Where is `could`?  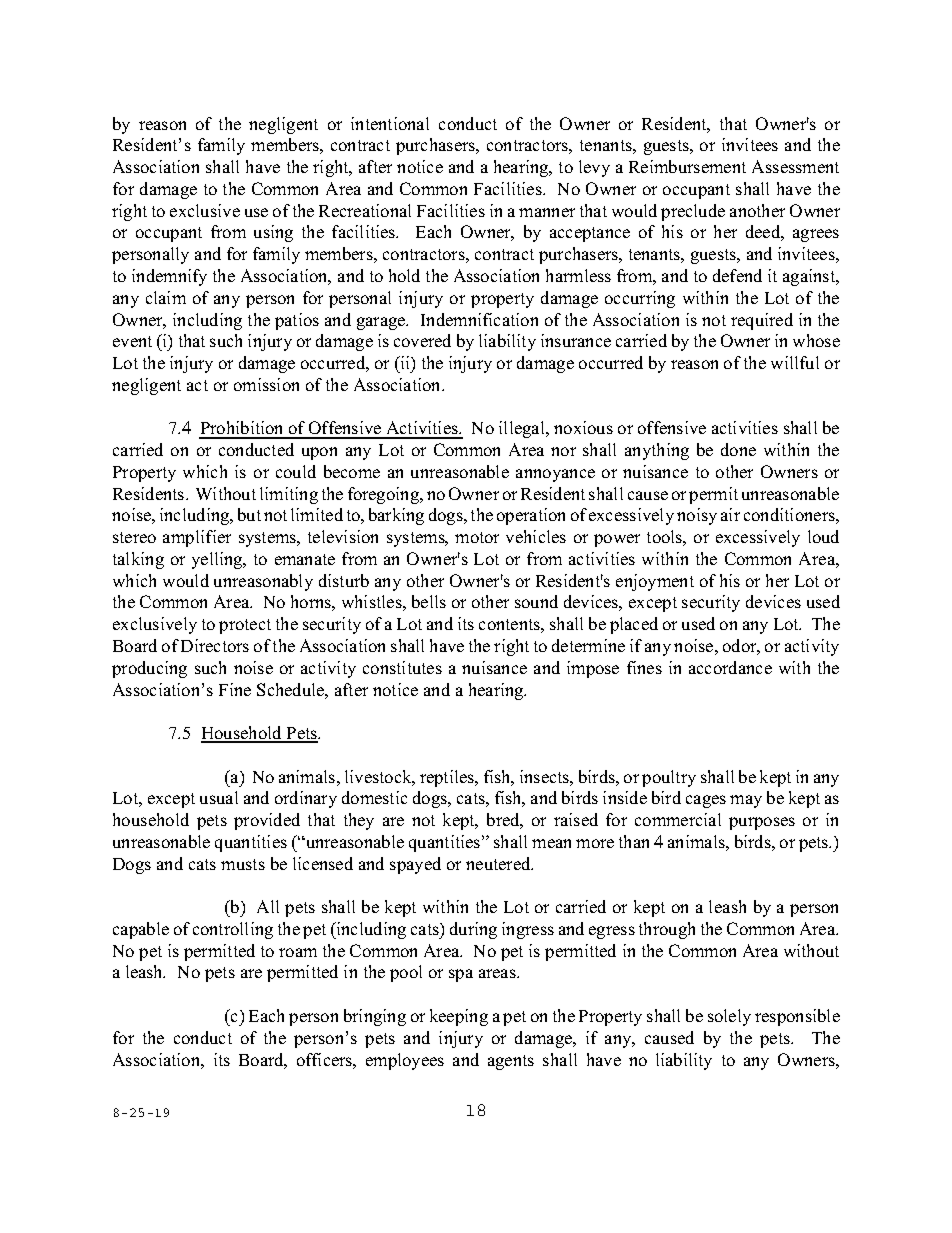 could is located at coordinates (296, 471).
